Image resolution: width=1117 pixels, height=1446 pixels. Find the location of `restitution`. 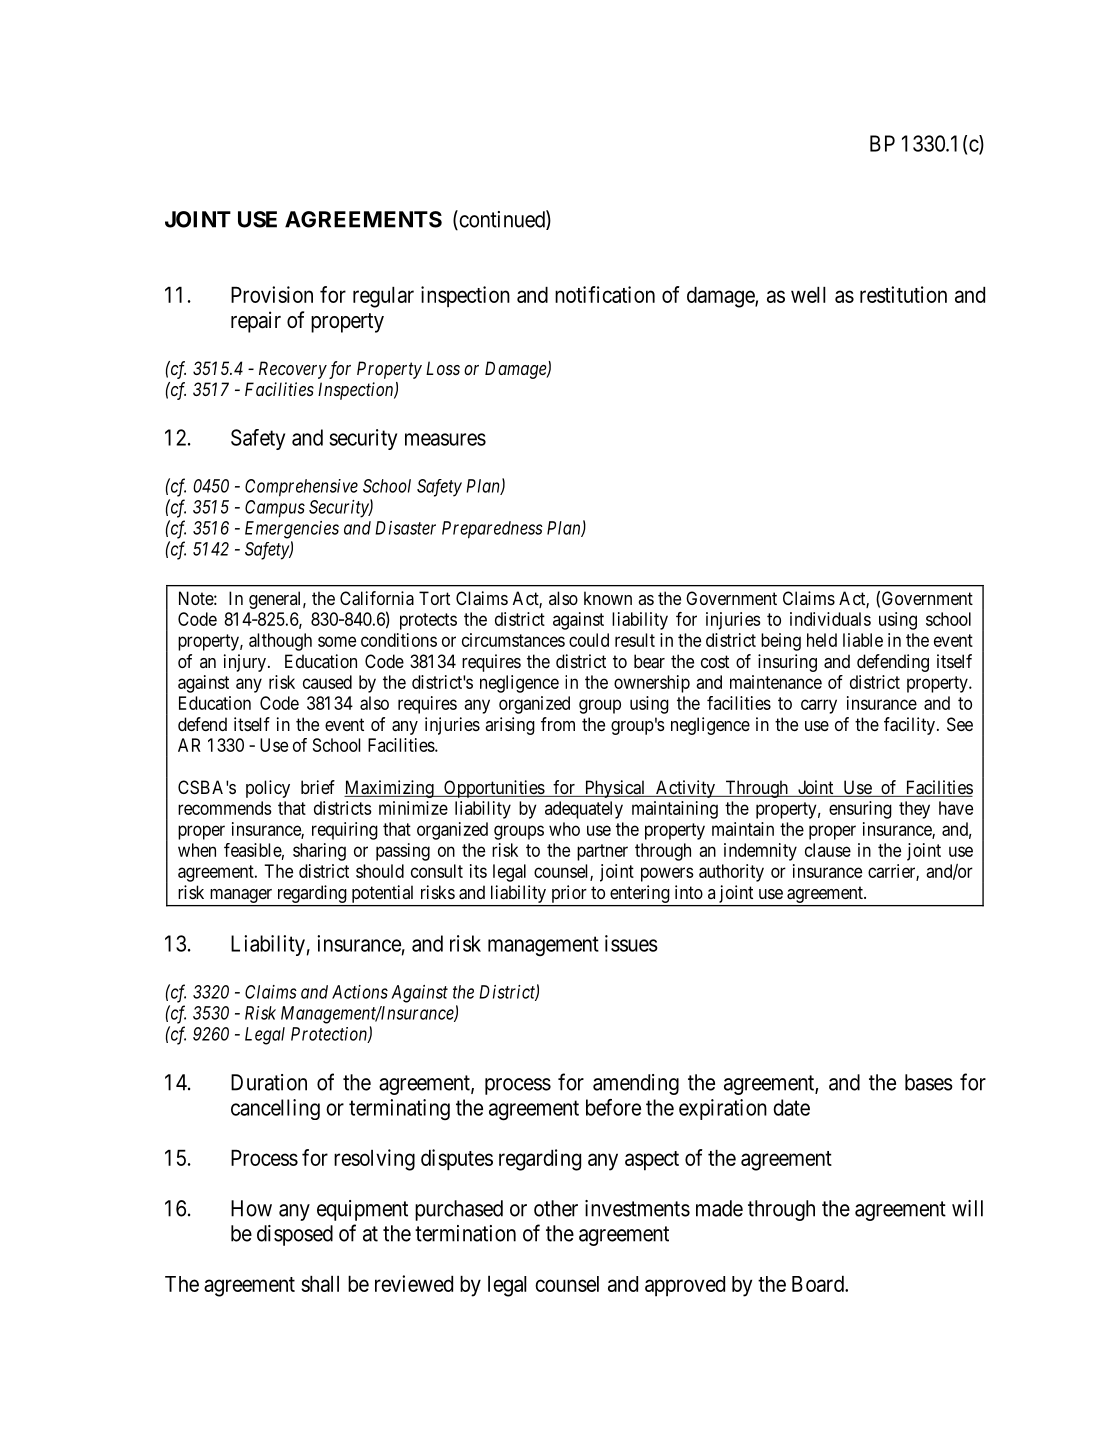

restitution is located at coordinates (903, 294).
